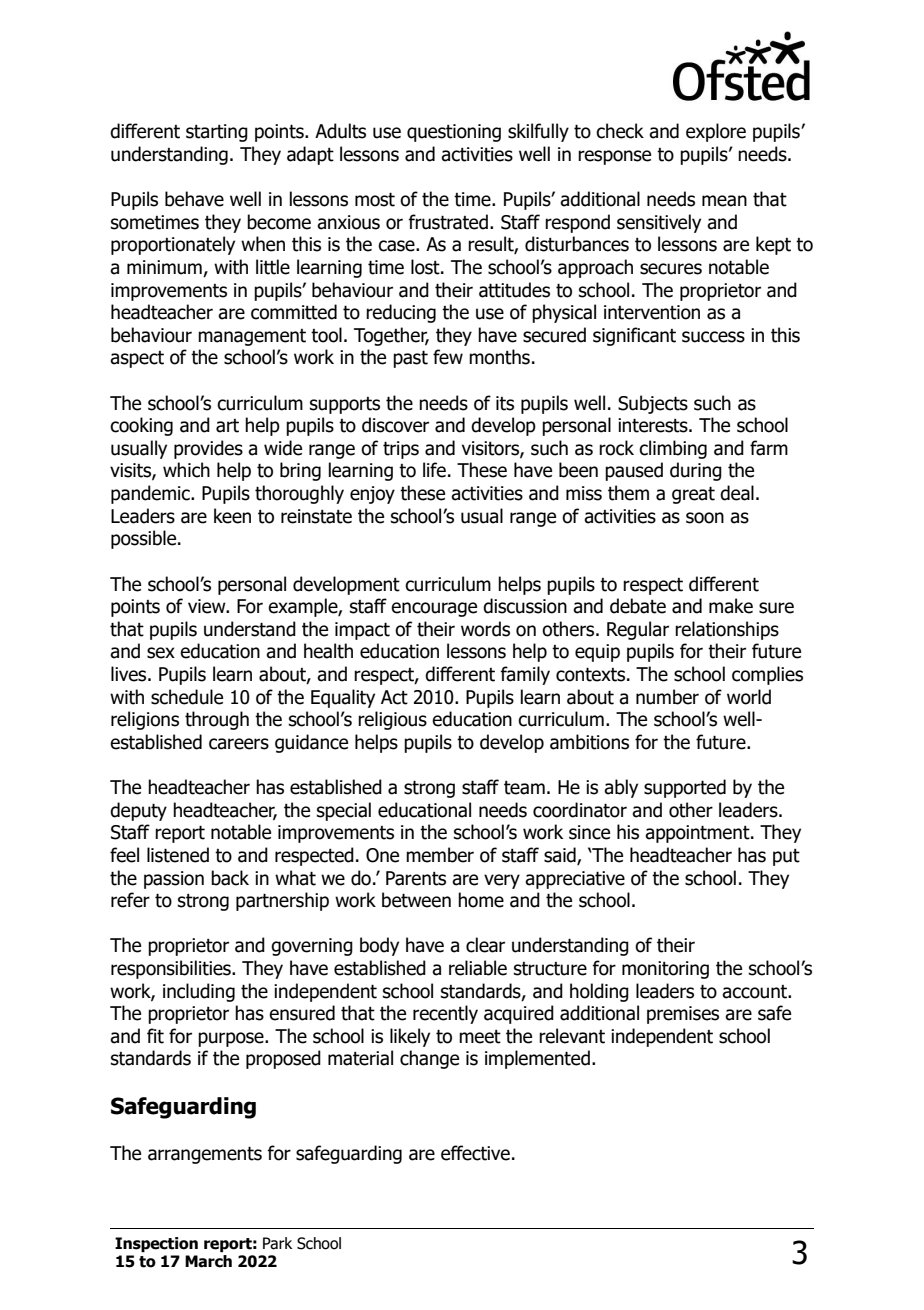  I want to click on soon, so click(705, 518).
